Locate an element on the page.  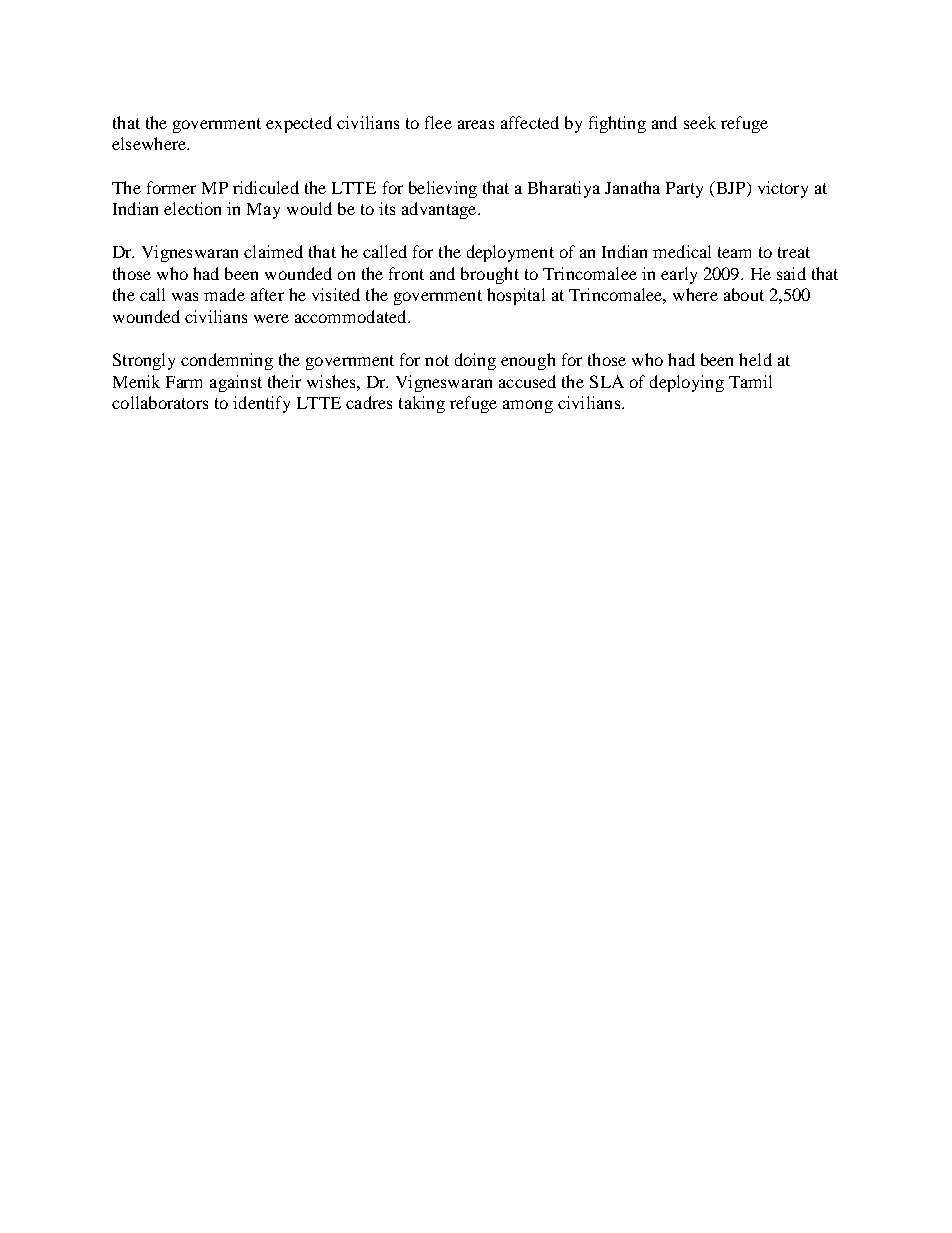
expected is located at coordinates (299, 124).
